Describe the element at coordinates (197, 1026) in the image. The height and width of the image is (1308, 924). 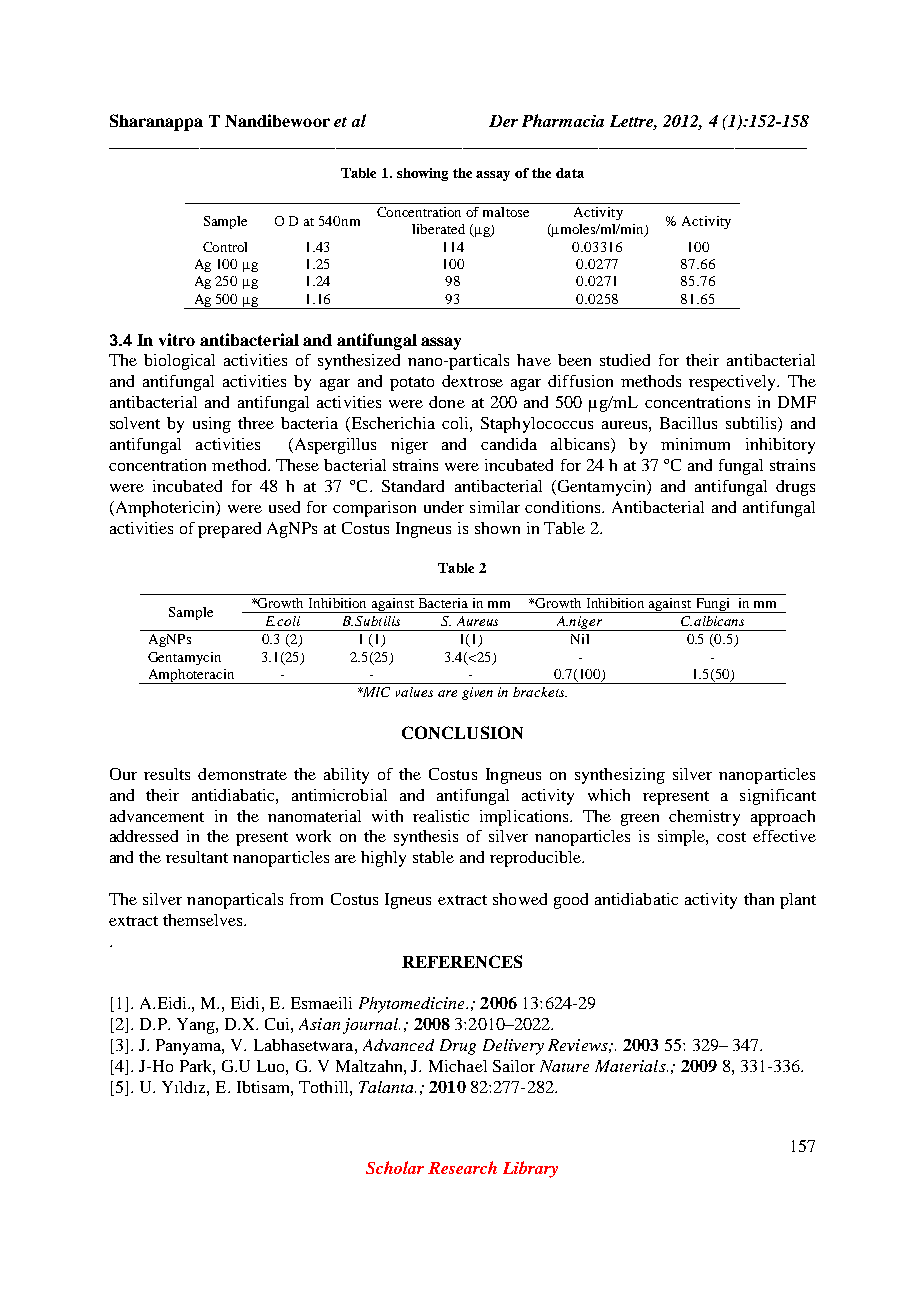
I see `Yang` at that location.
